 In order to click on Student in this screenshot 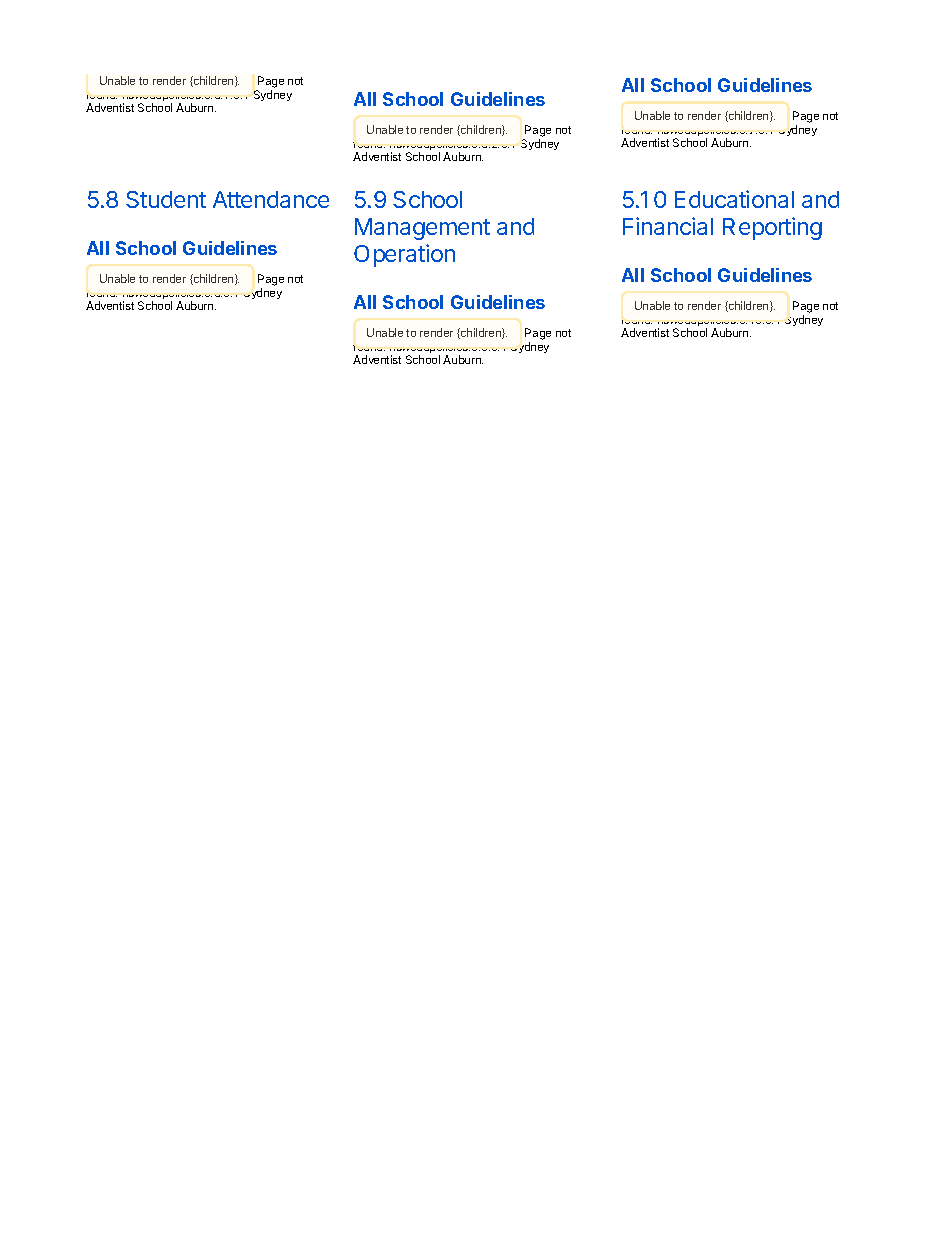, I will do `click(166, 199)`.
